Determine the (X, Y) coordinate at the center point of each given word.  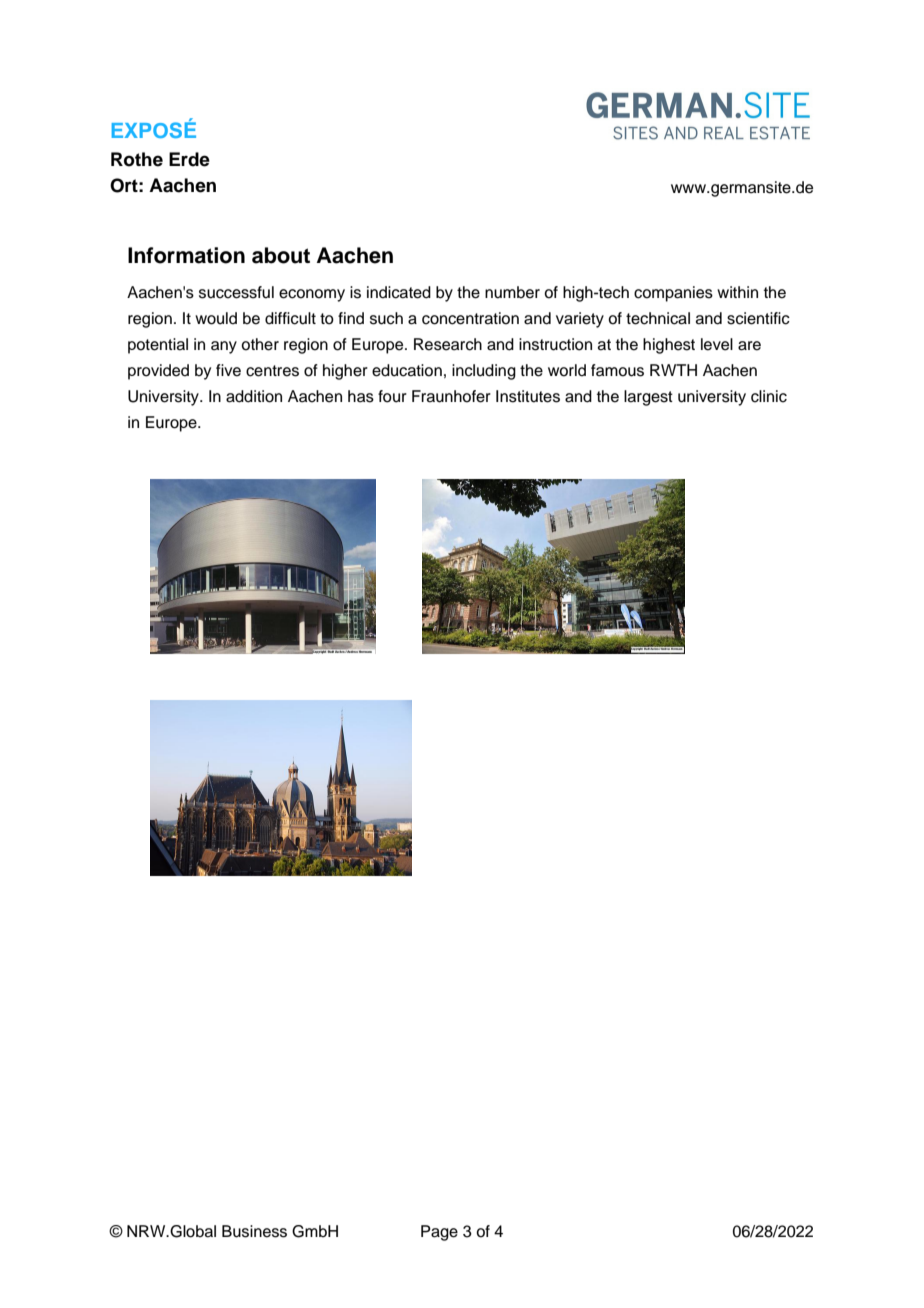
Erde (189, 159)
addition (254, 396)
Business (254, 1231)
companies (673, 294)
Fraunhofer (451, 396)
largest (648, 398)
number (512, 292)
